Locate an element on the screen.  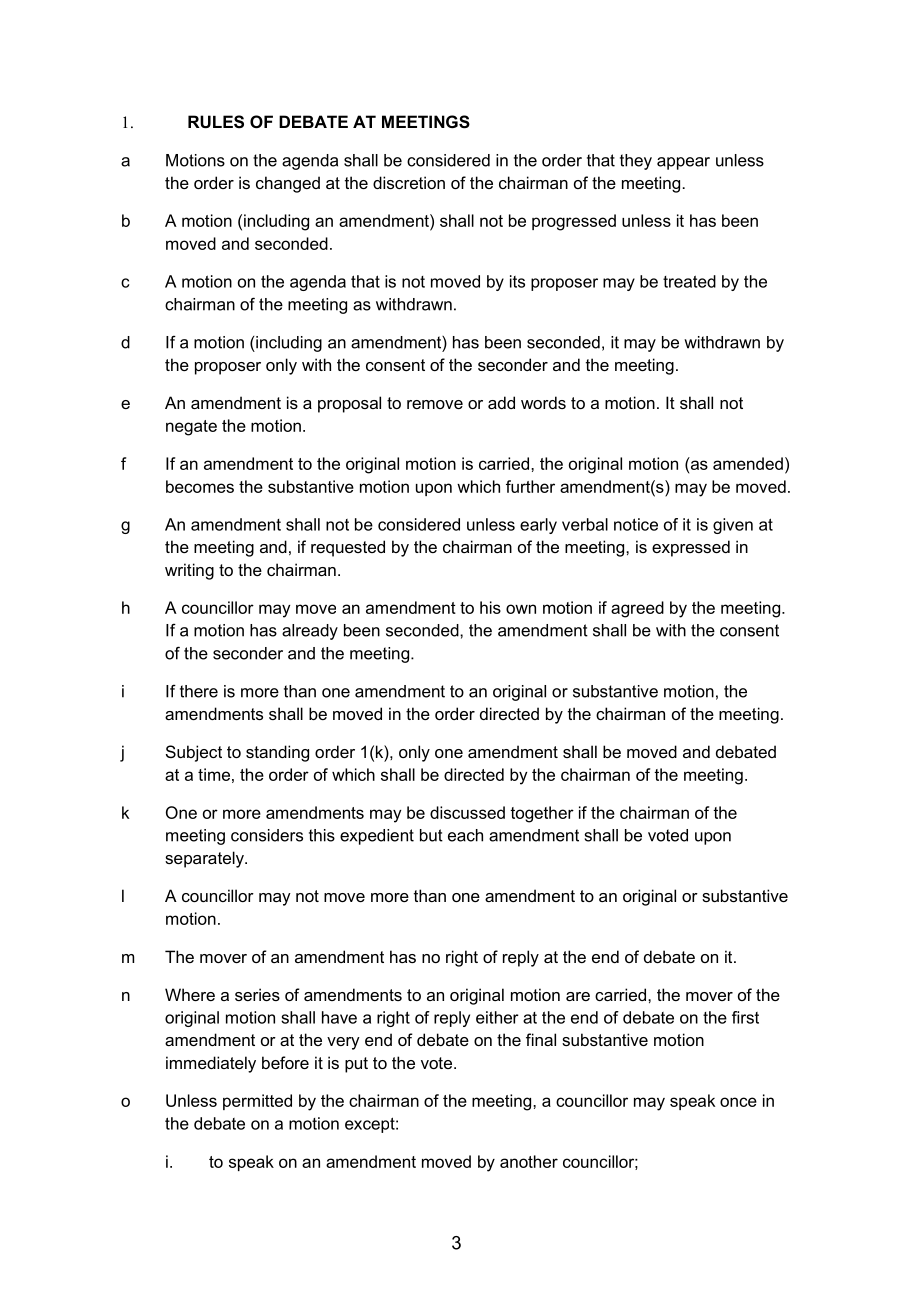
appear is located at coordinates (683, 163).
